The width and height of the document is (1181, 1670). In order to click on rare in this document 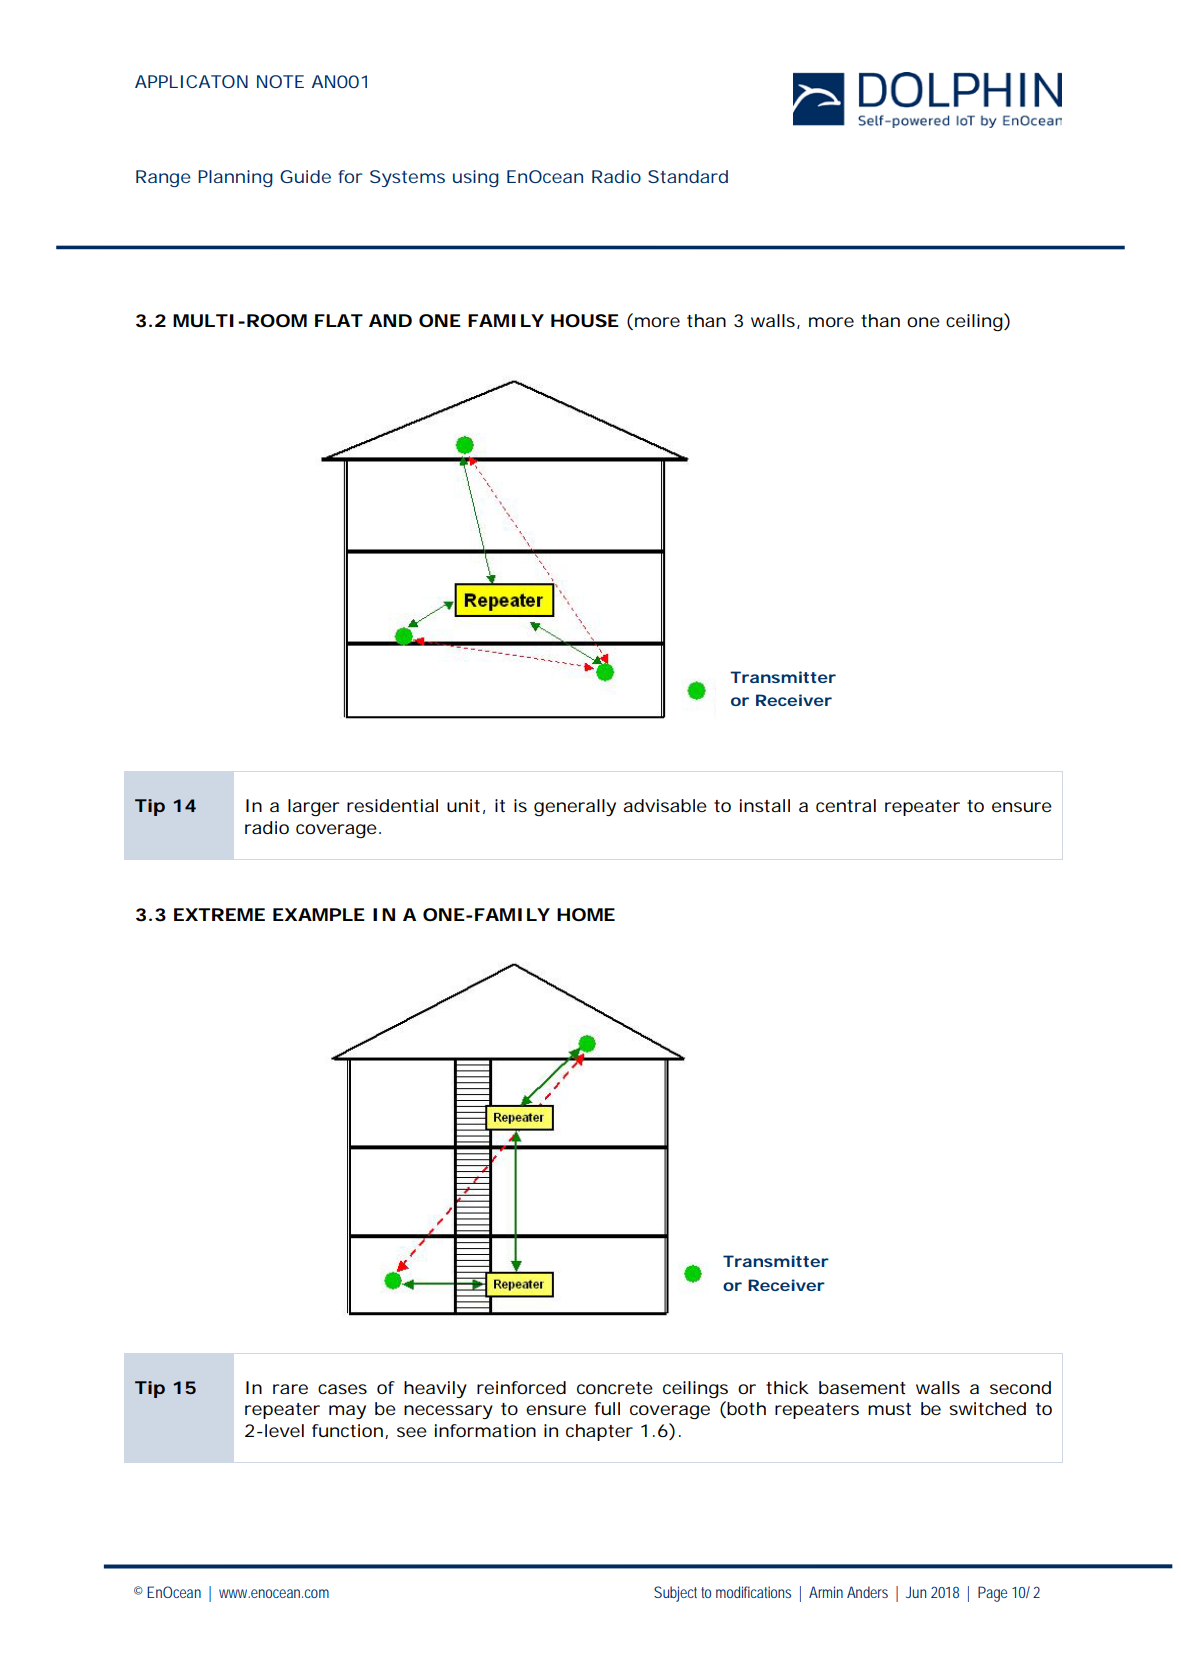, I will do `click(290, 1389)`.
